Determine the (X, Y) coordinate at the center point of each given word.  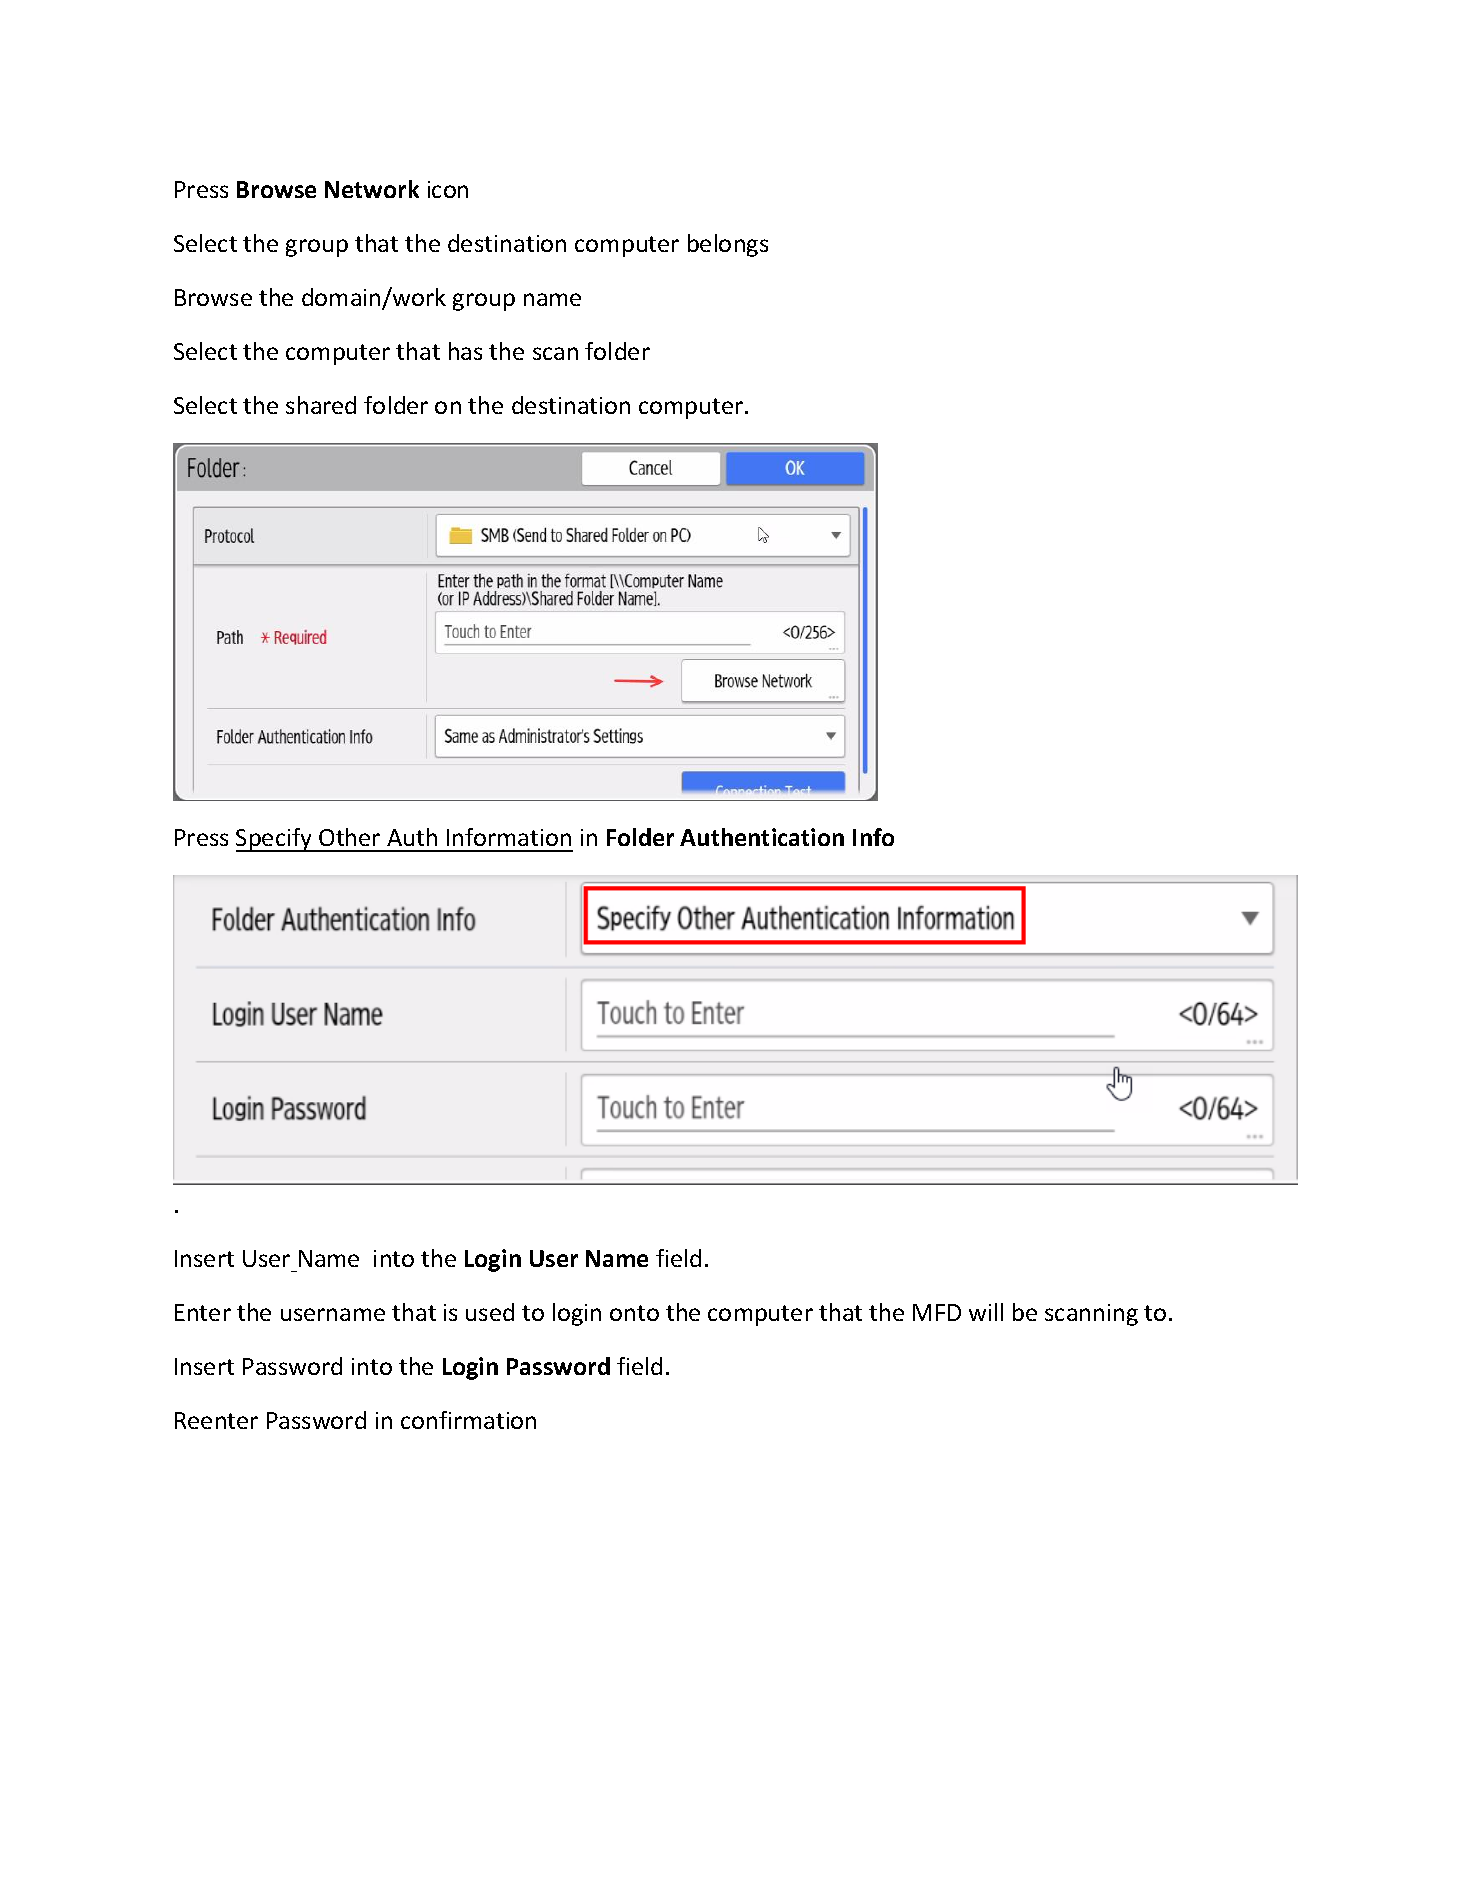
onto (634, 1313)
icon (448, 189)
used (490, 1312)
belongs (728, 245)
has (465, 351)
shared (321, 405)
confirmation (468, 1420)
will (986, 1312)
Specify (275, 840)
